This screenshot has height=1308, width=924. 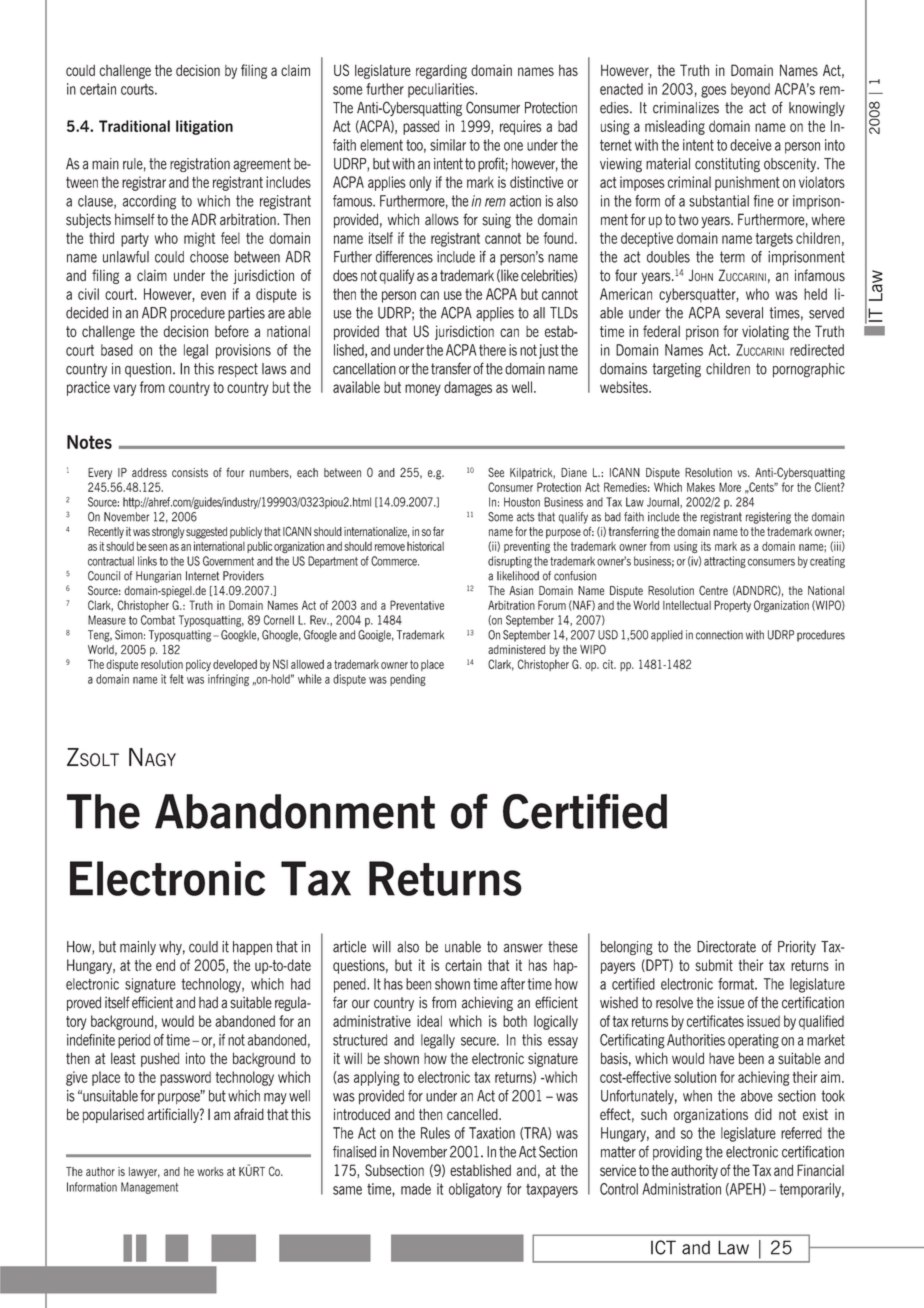 What do you see at coordinates (701, 487) in the screenshot?
I see `Makes` at bounding box center [701, 487].
